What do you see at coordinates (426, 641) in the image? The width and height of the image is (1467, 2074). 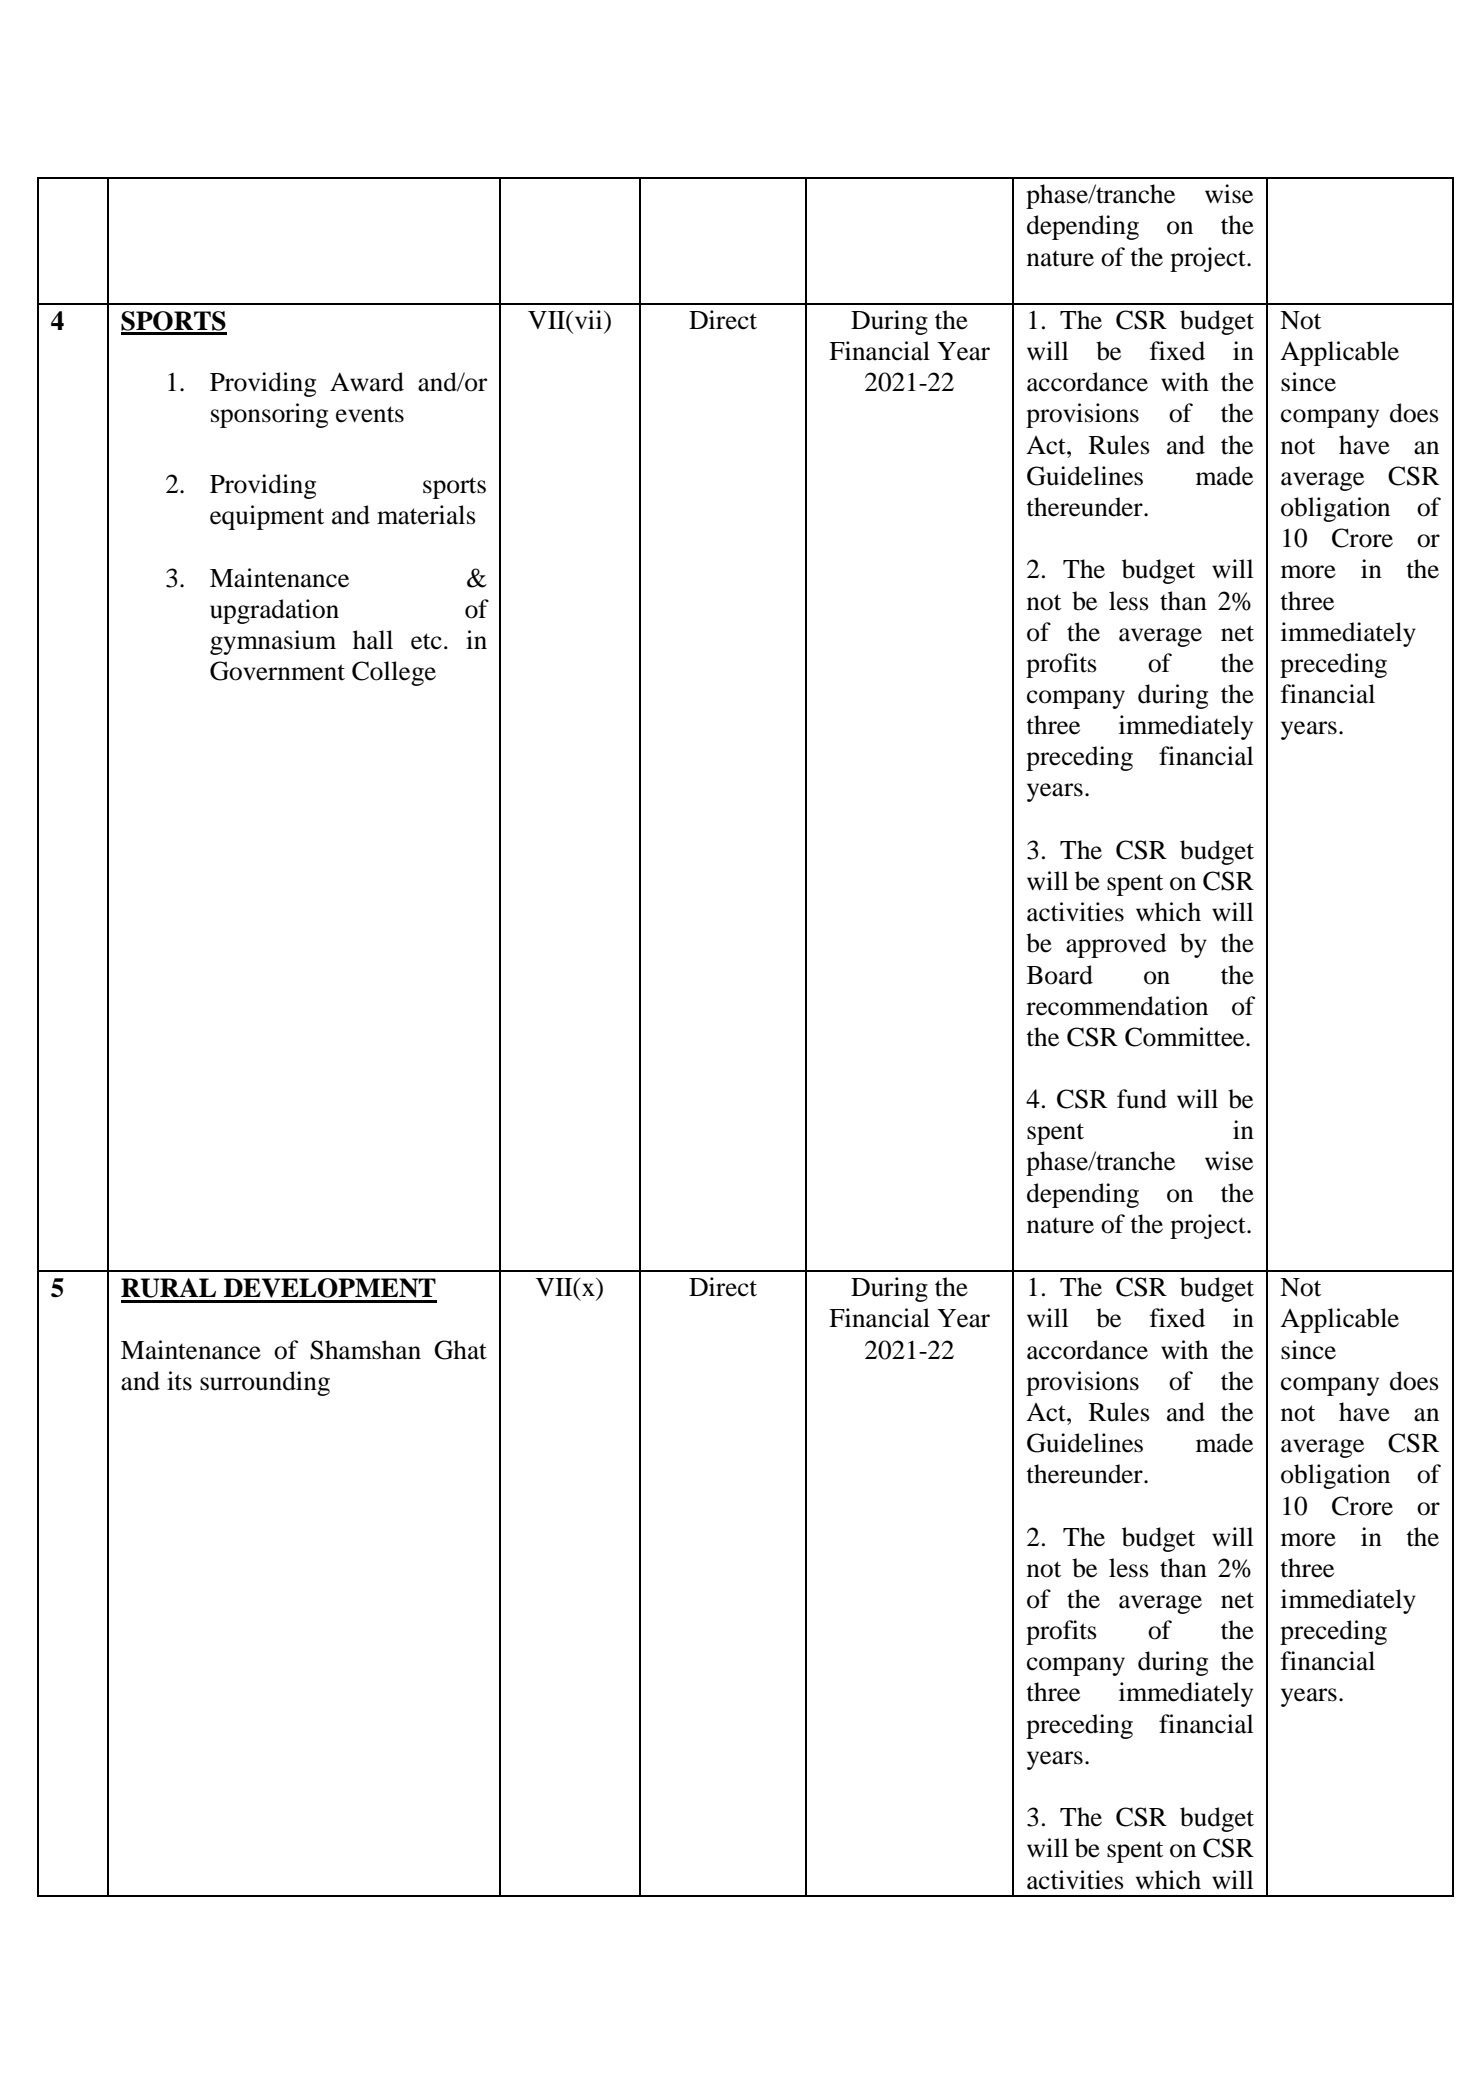 I see `etc` at bounding box center [426, 641].
